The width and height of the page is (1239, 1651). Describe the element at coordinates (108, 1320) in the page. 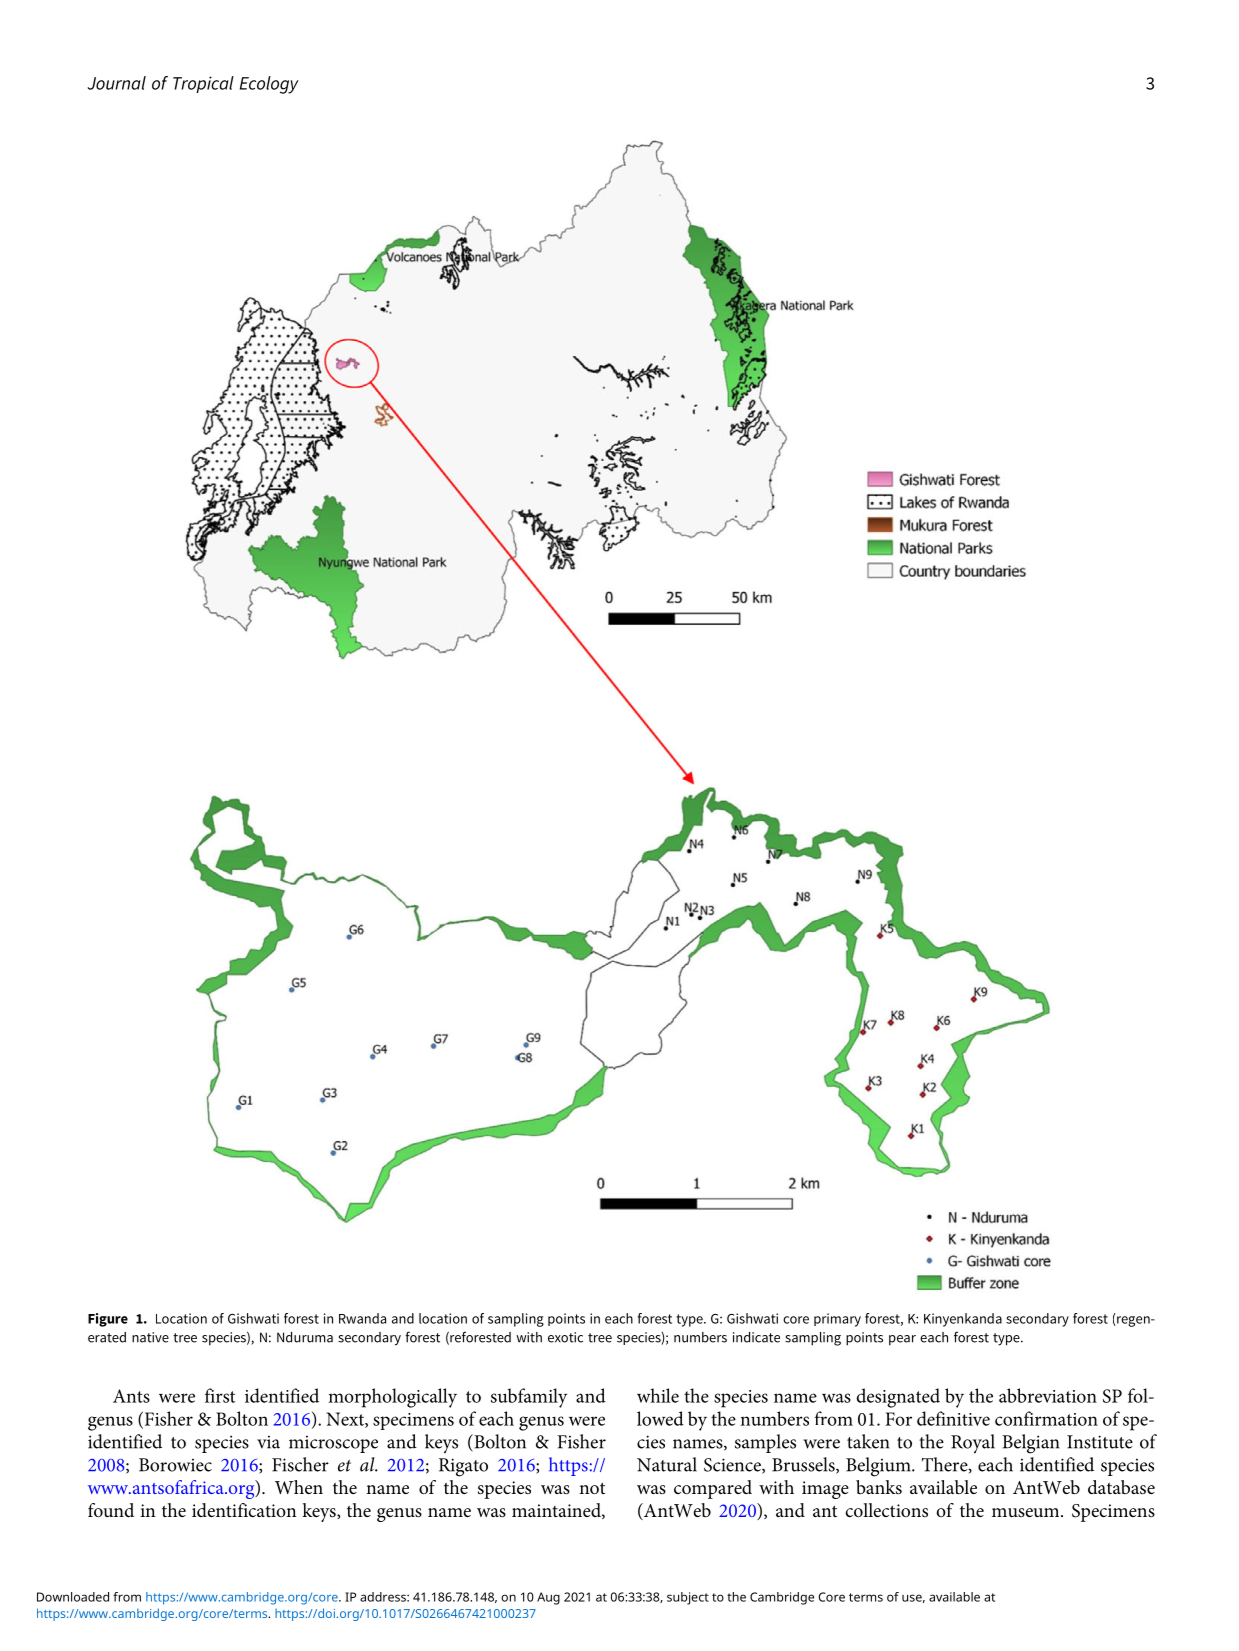

I see `Figure` at that location.
